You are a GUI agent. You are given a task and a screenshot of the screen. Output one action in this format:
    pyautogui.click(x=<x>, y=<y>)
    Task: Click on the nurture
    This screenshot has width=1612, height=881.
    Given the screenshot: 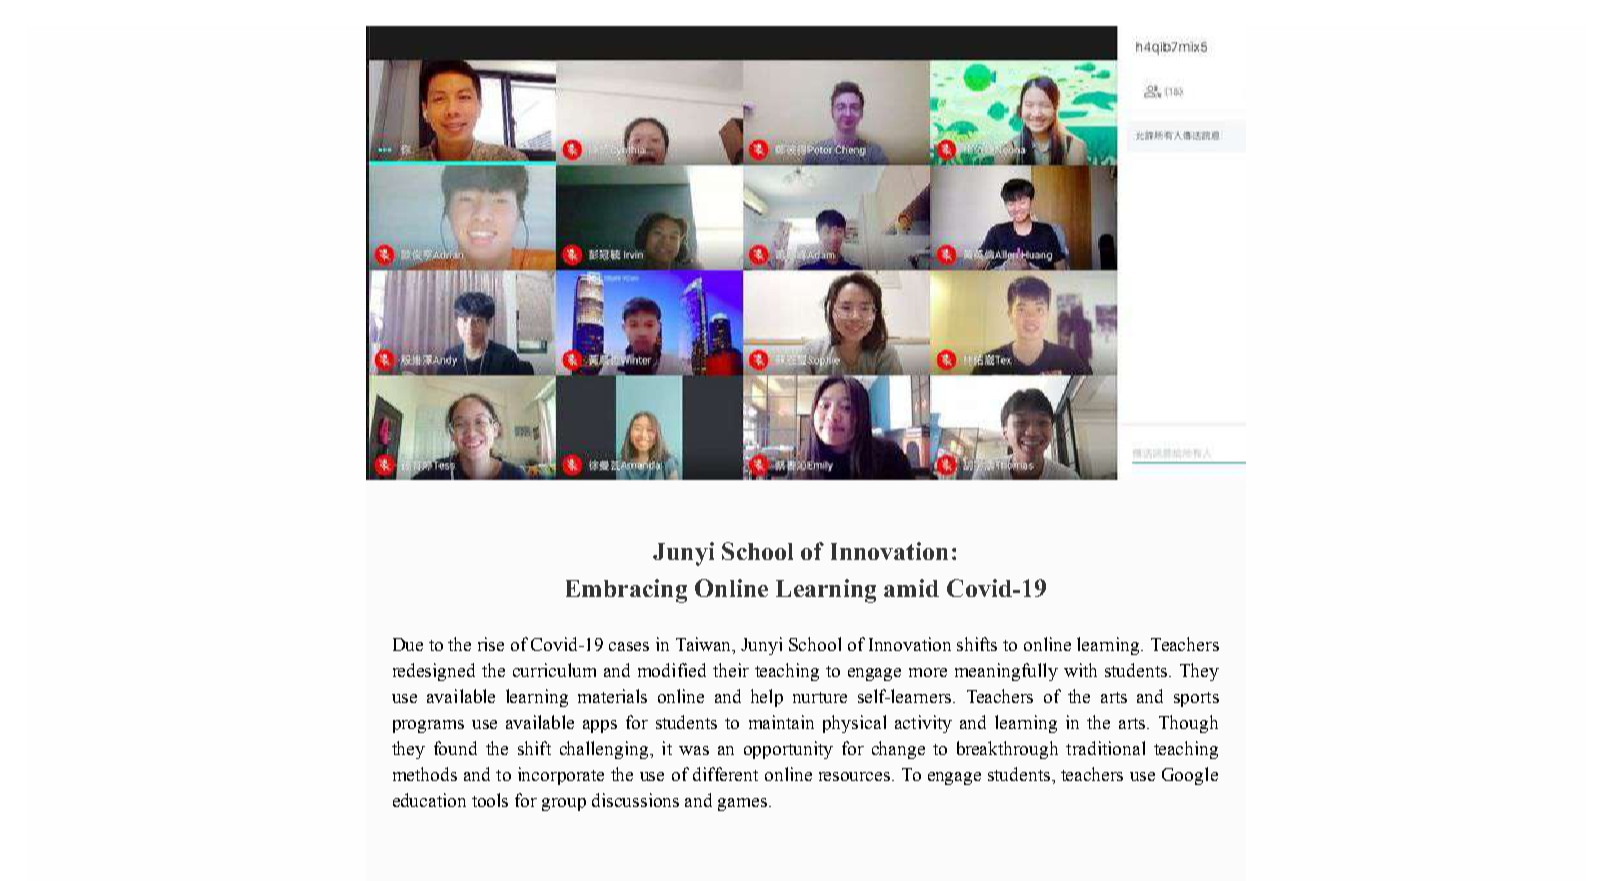 What is the action you would take?
    pyautogui.click(x=820, y=697)
